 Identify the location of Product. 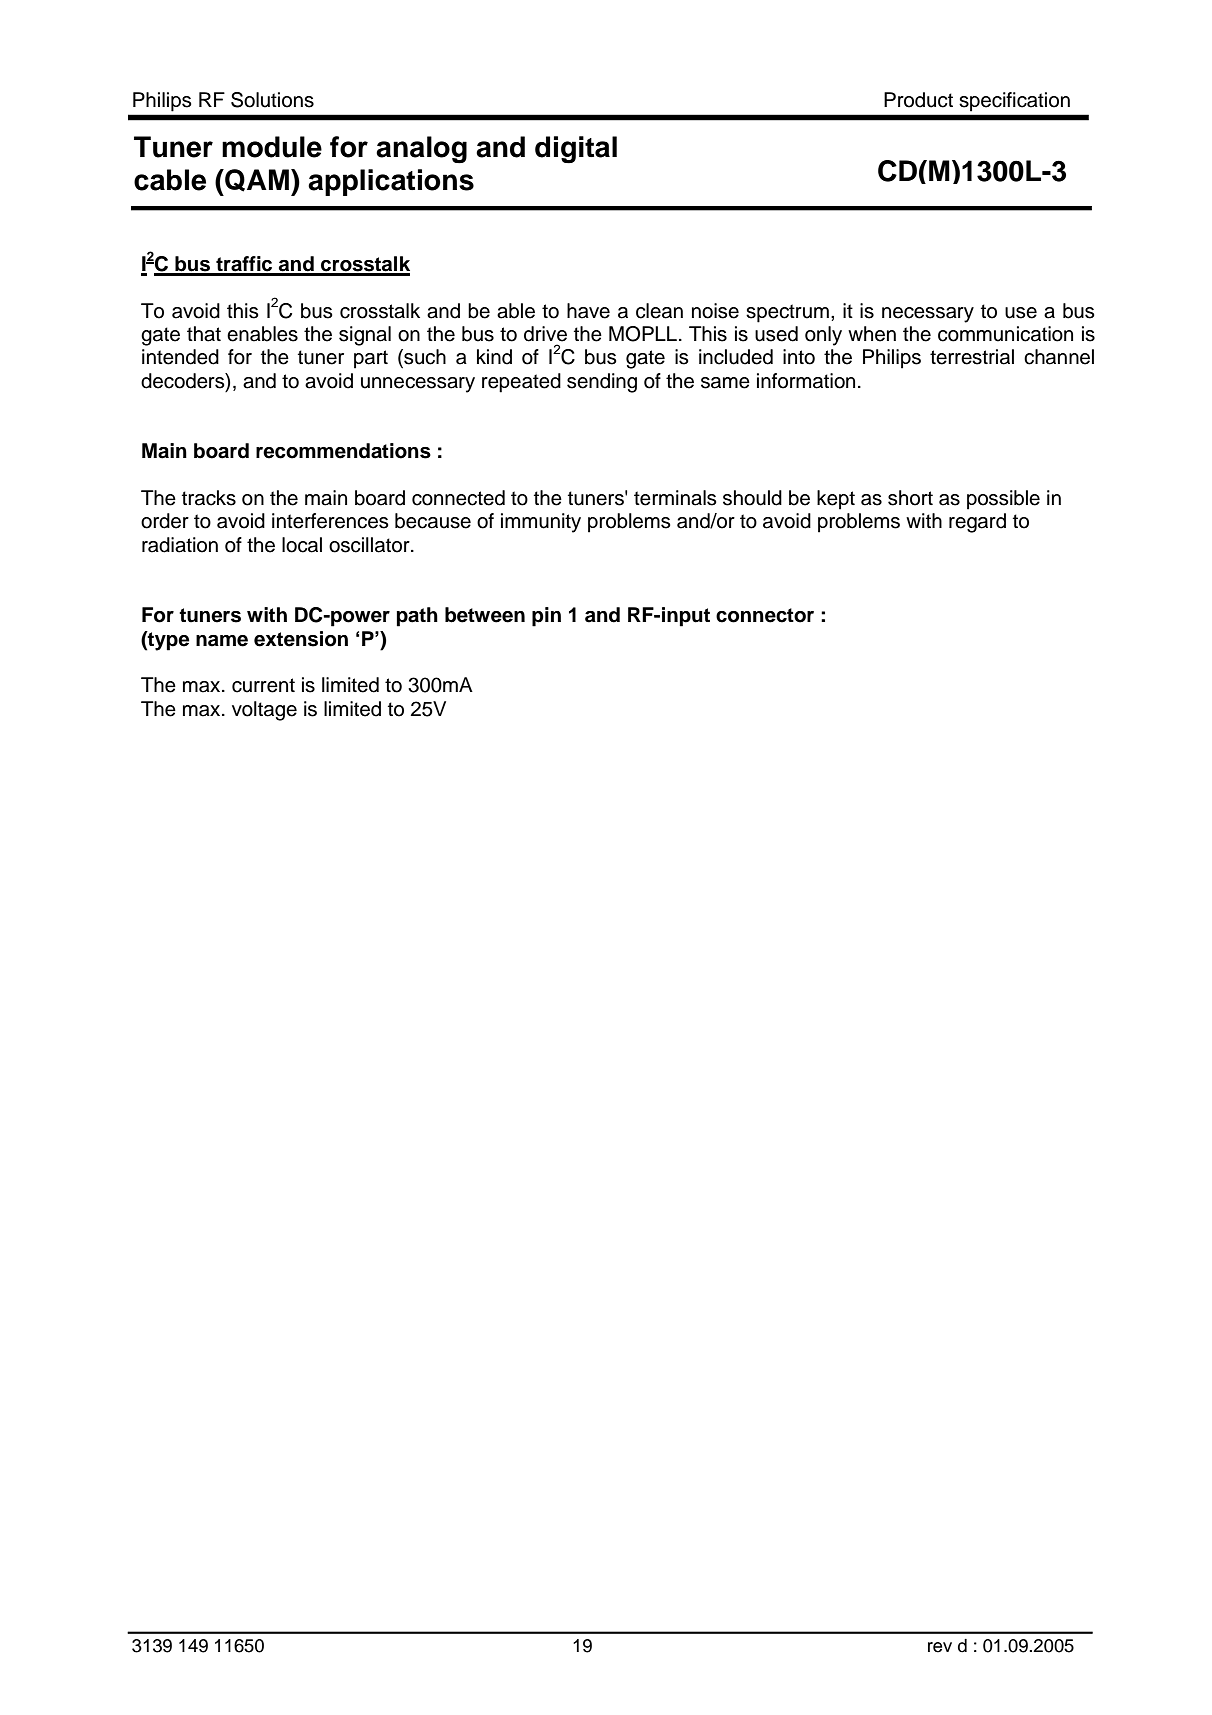
(918, 100).
